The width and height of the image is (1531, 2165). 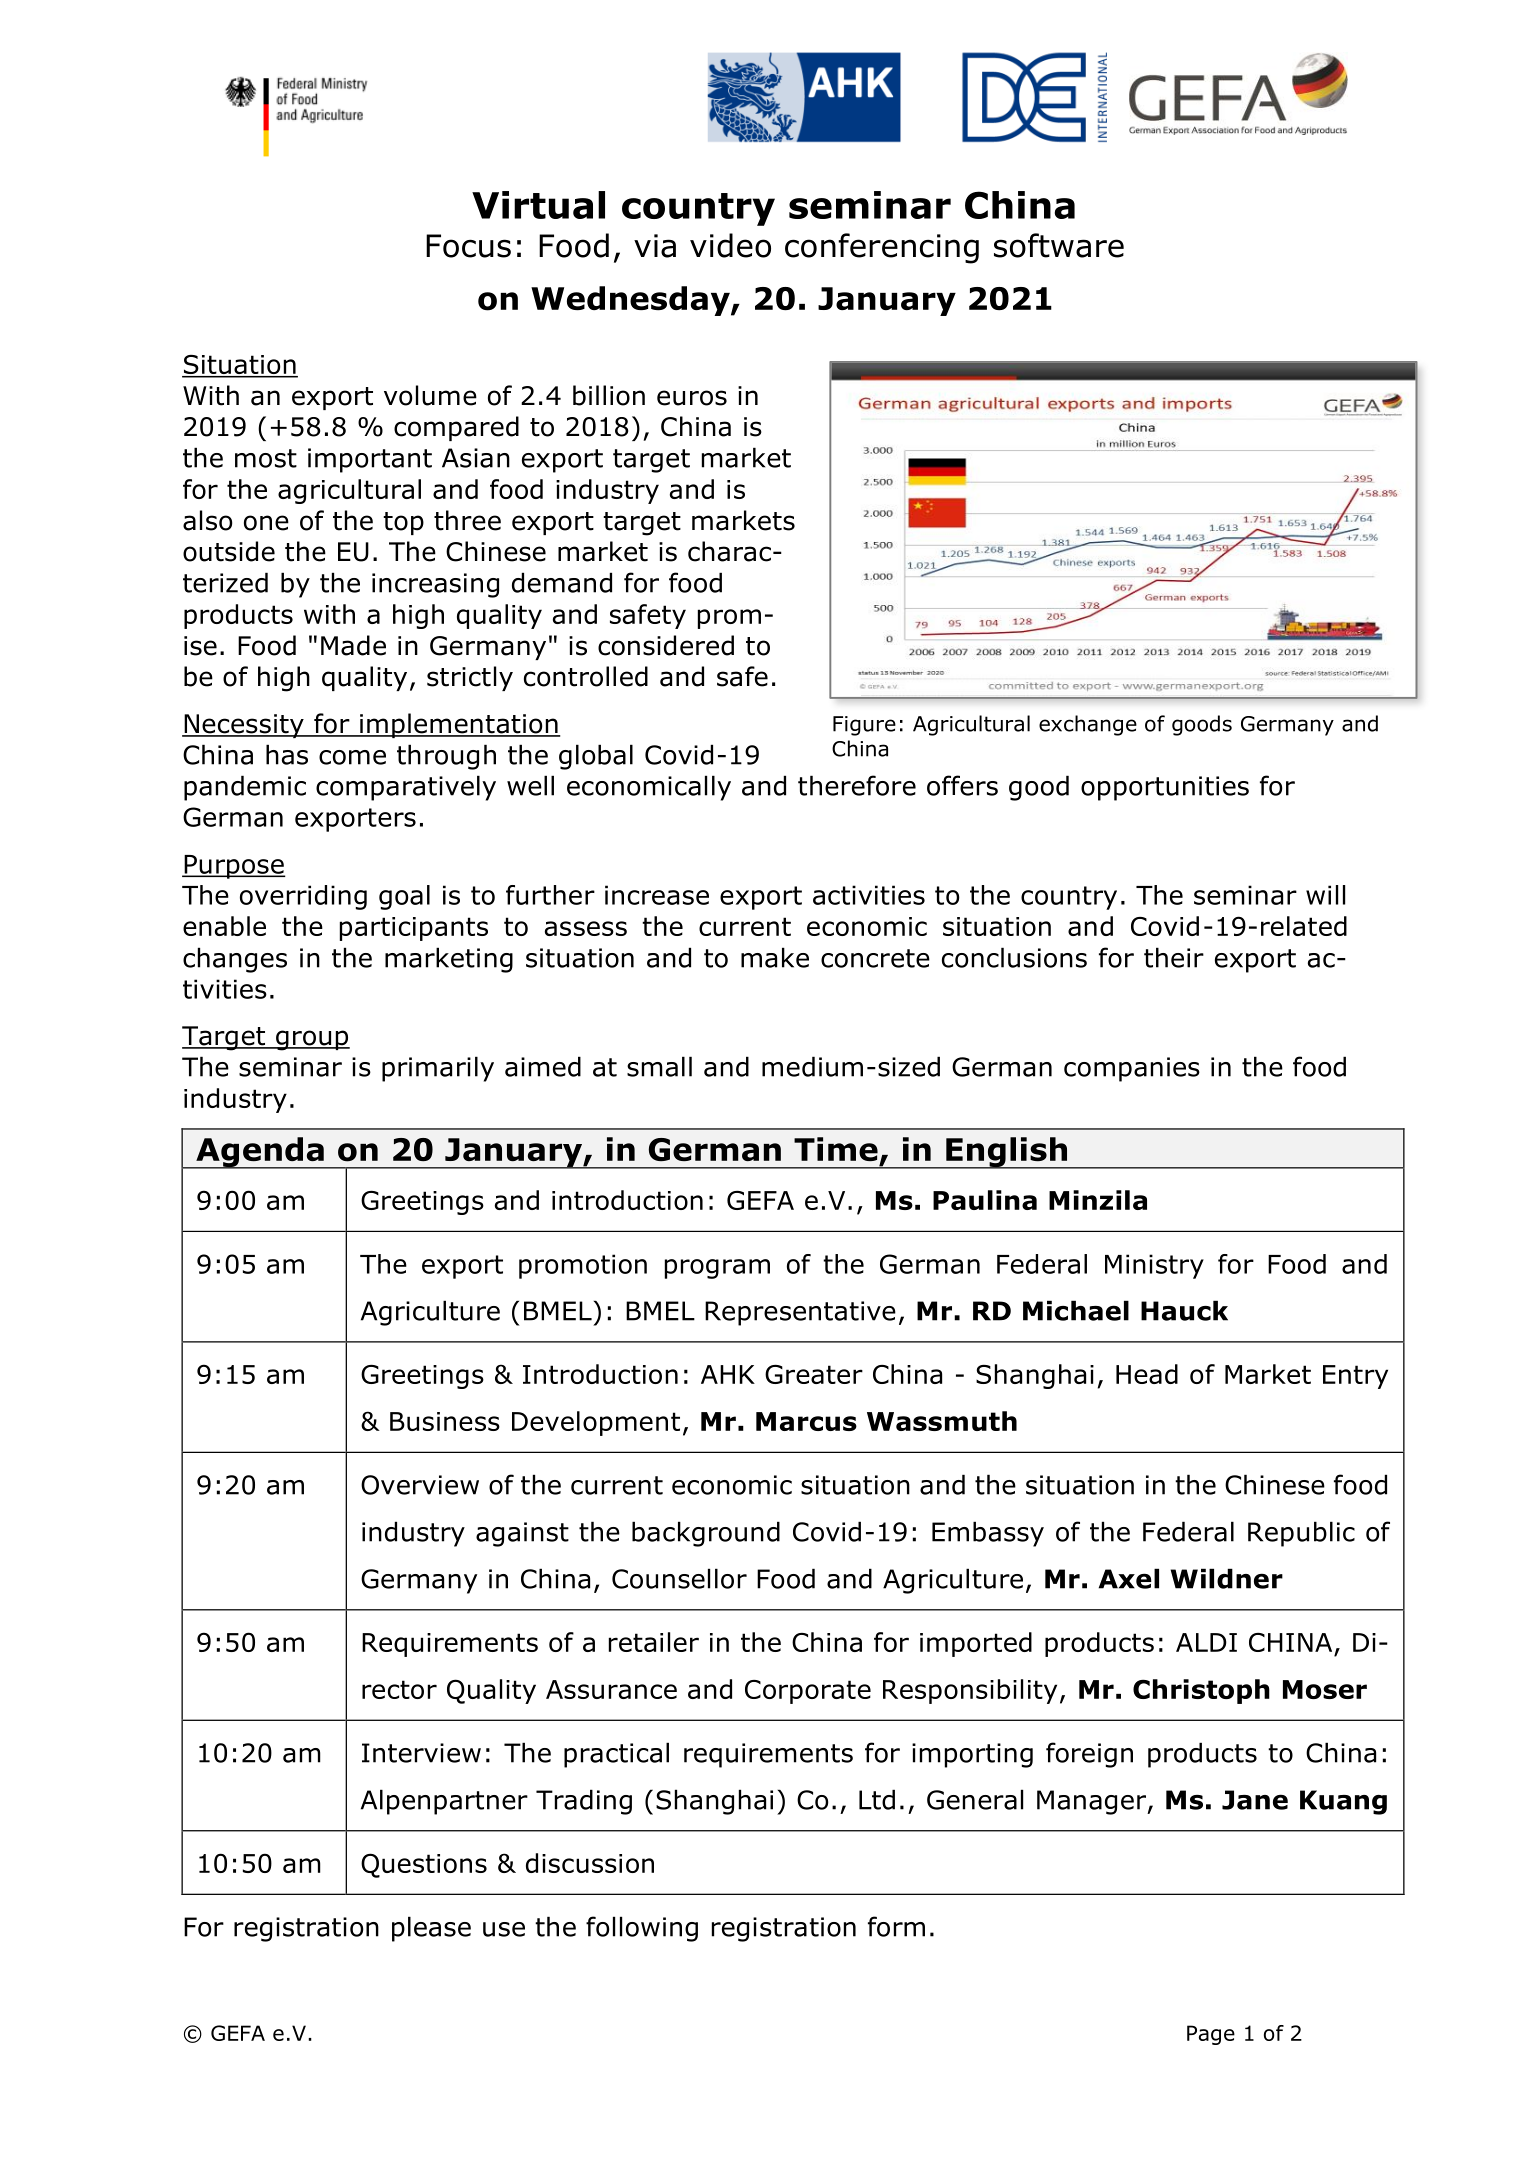 What do you see at coordinates (431, 1929) in the image?
I see `please` at bounding box center [431, 1929].
